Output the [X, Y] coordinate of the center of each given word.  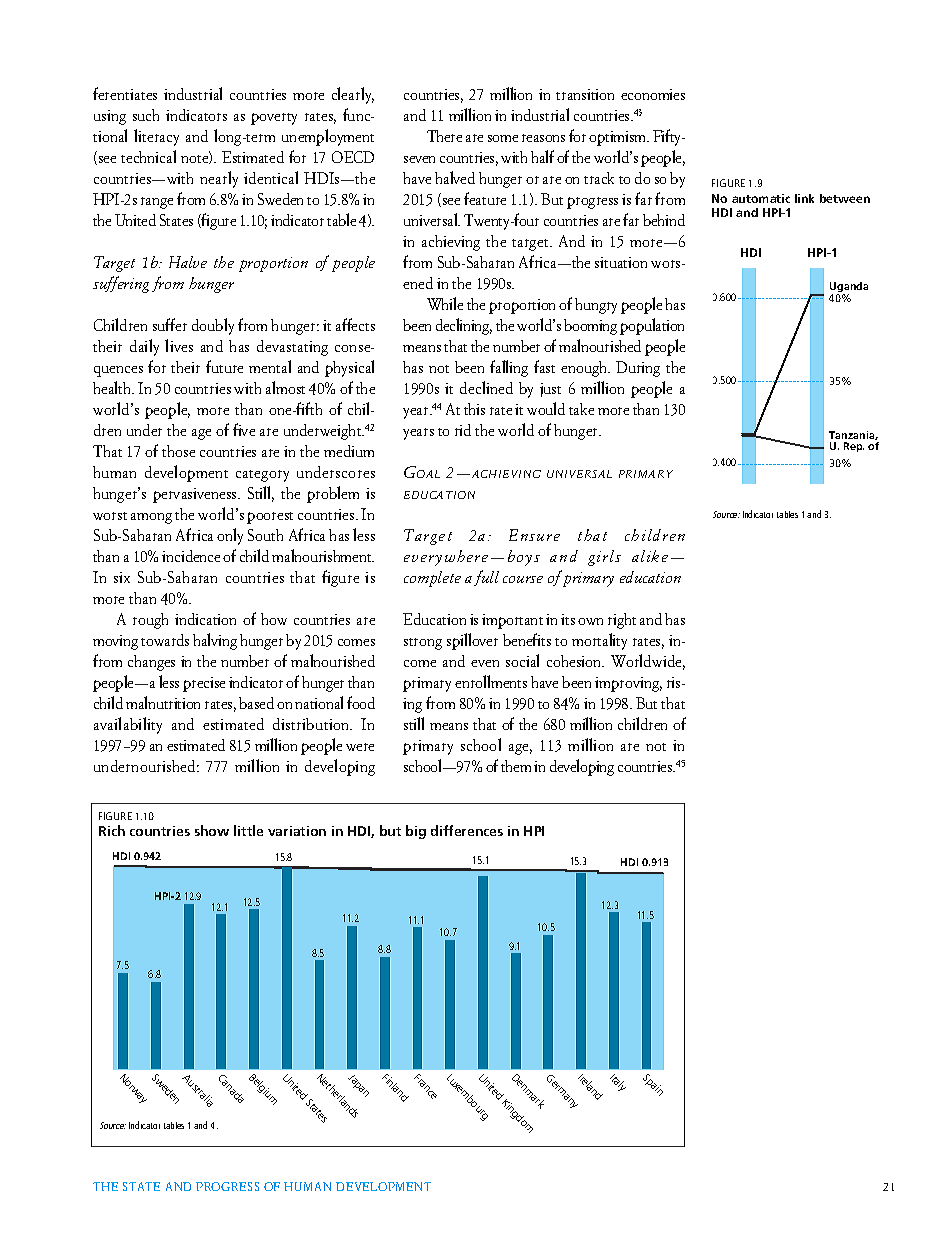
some [503, 138]
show [212, 830]
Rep [854, 447]
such [146, 115]
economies [653, 94]
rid [463, 430]
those [178, 451]
